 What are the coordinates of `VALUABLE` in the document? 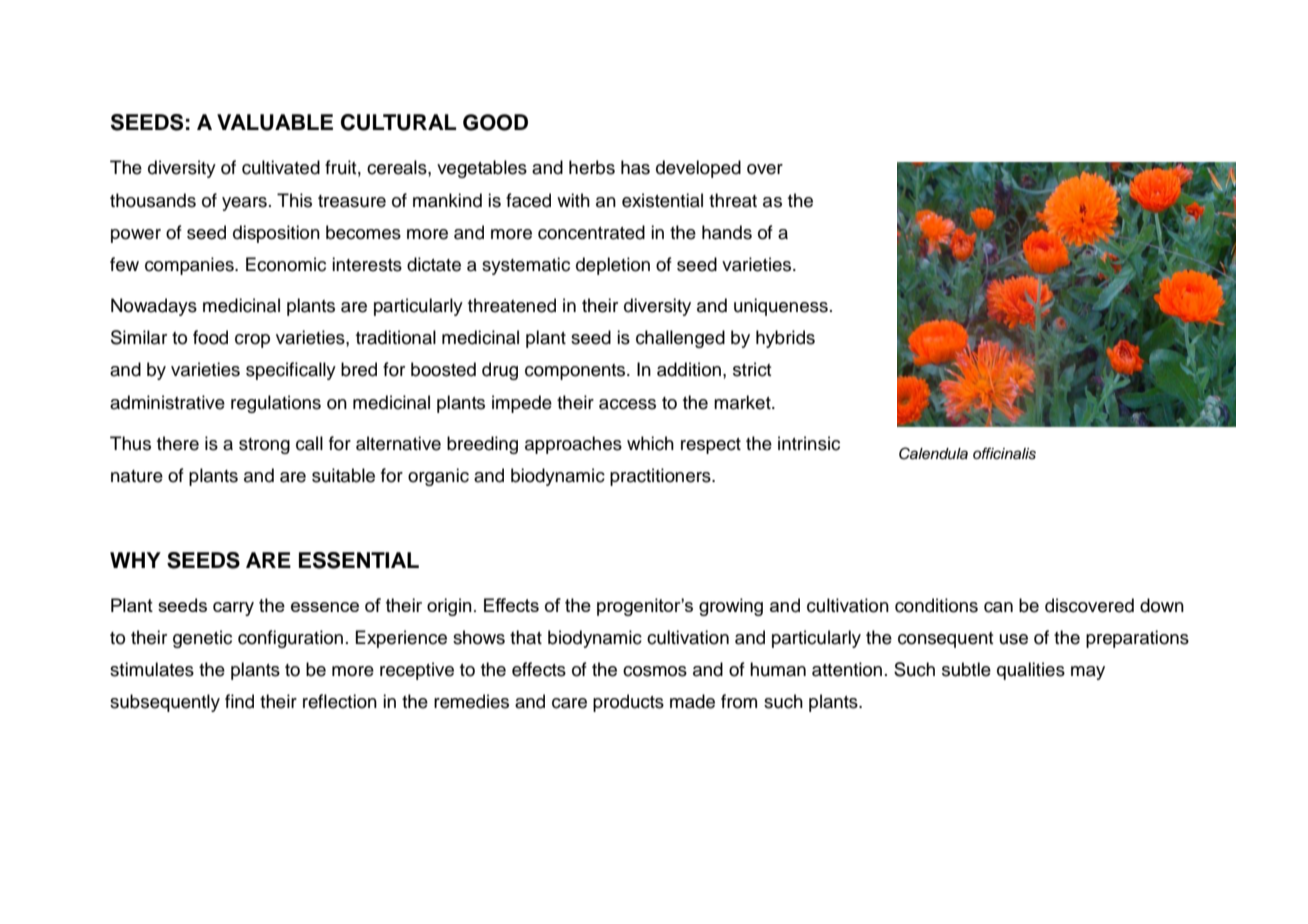 It's located at (275, 122).
